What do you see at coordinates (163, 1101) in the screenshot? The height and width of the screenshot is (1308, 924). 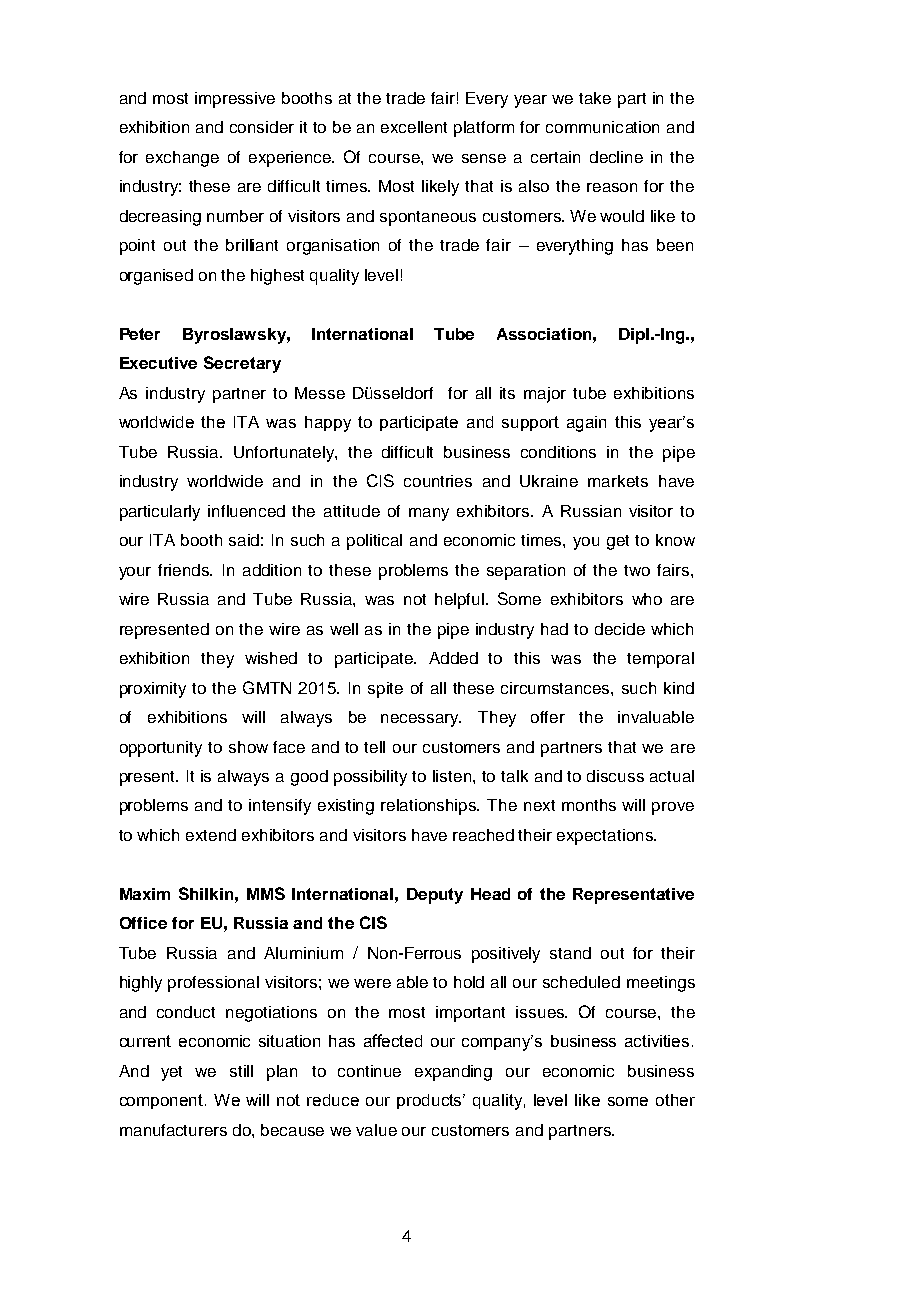 I see `component` at bounding box center [163, 1101].
